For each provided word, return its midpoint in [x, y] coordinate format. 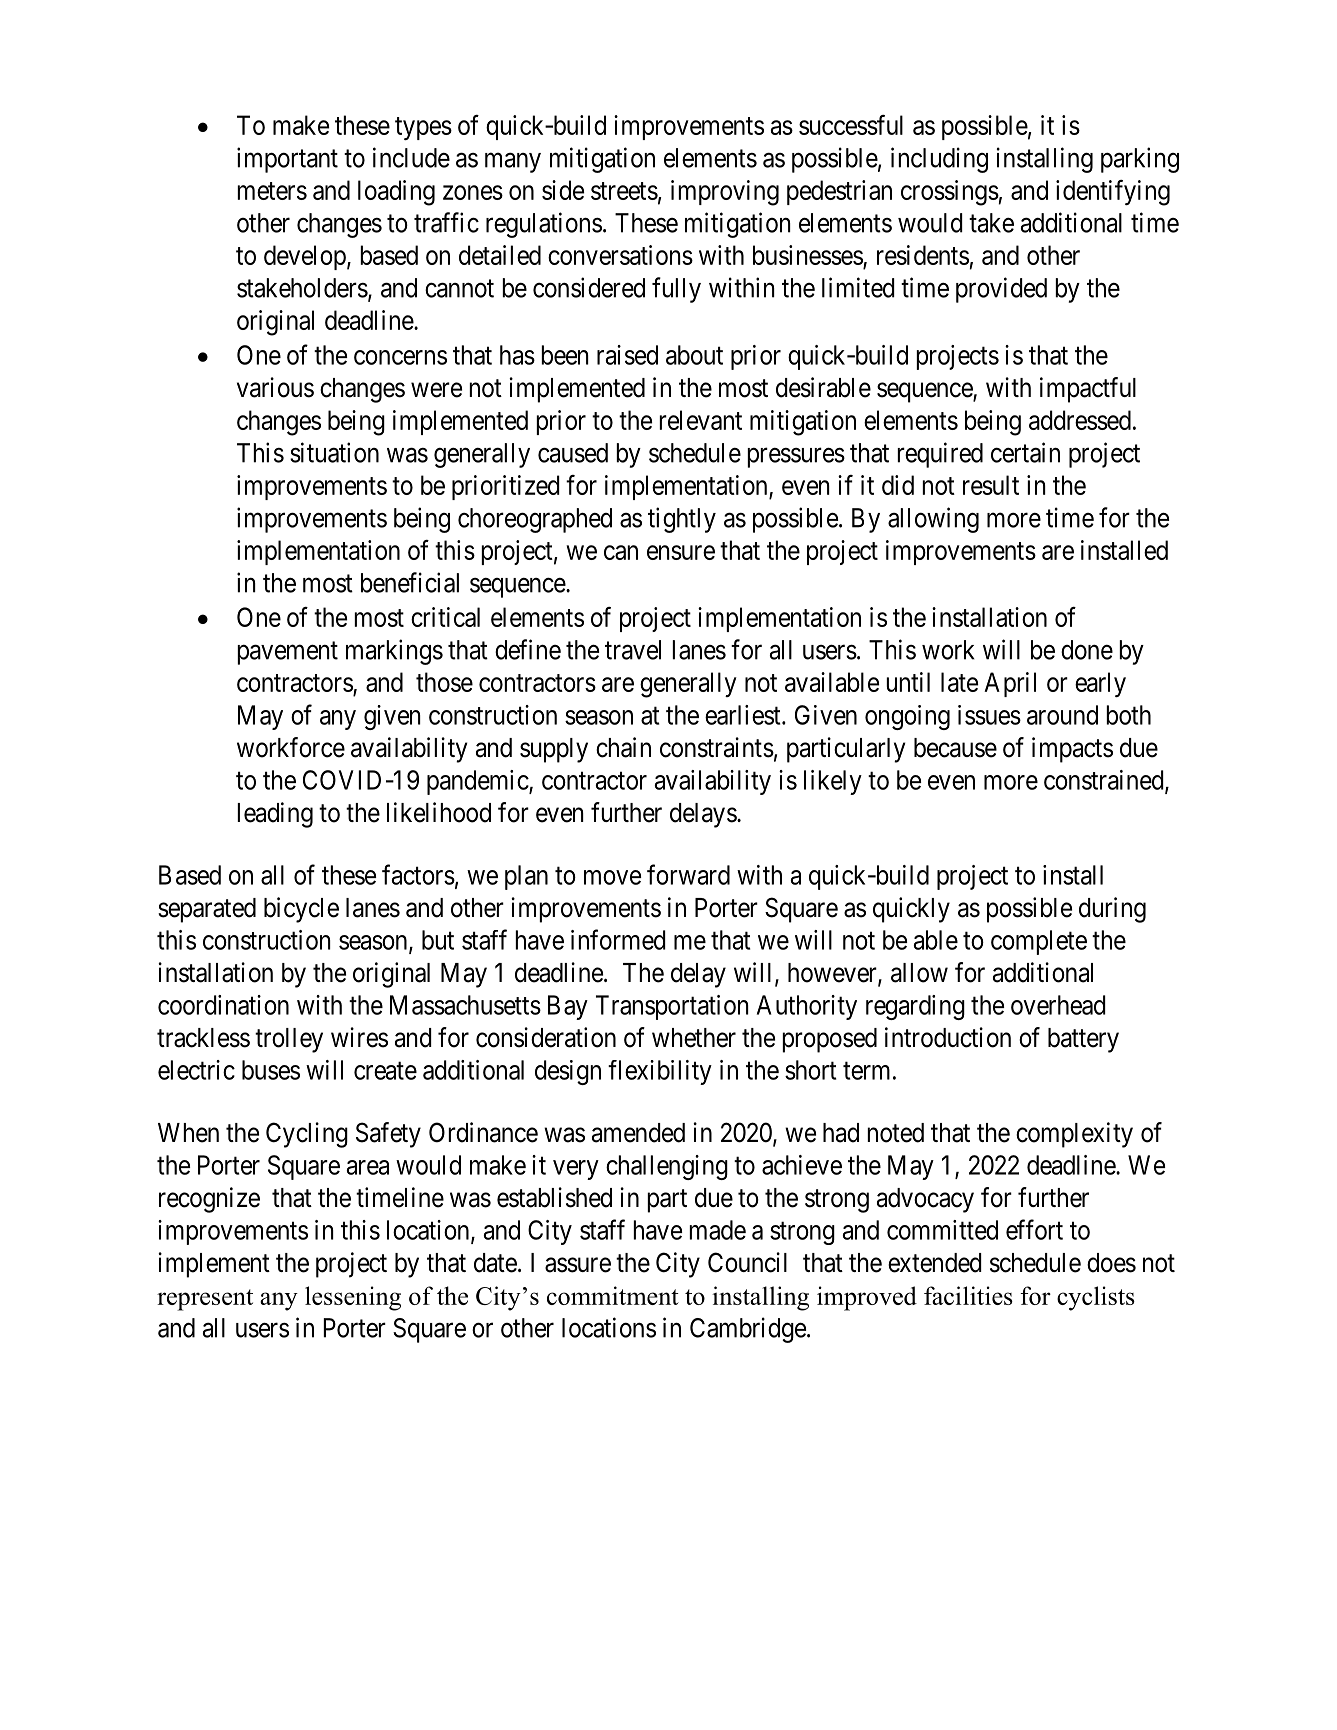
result [991, 485]
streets [624, 191]
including [939, 160]
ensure [681, 552]
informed [618, 939]
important [287, 160]
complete [1039, 942]
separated [207, 910]
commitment [613, 1295]
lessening [353, 1298]
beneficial [410, 582]
